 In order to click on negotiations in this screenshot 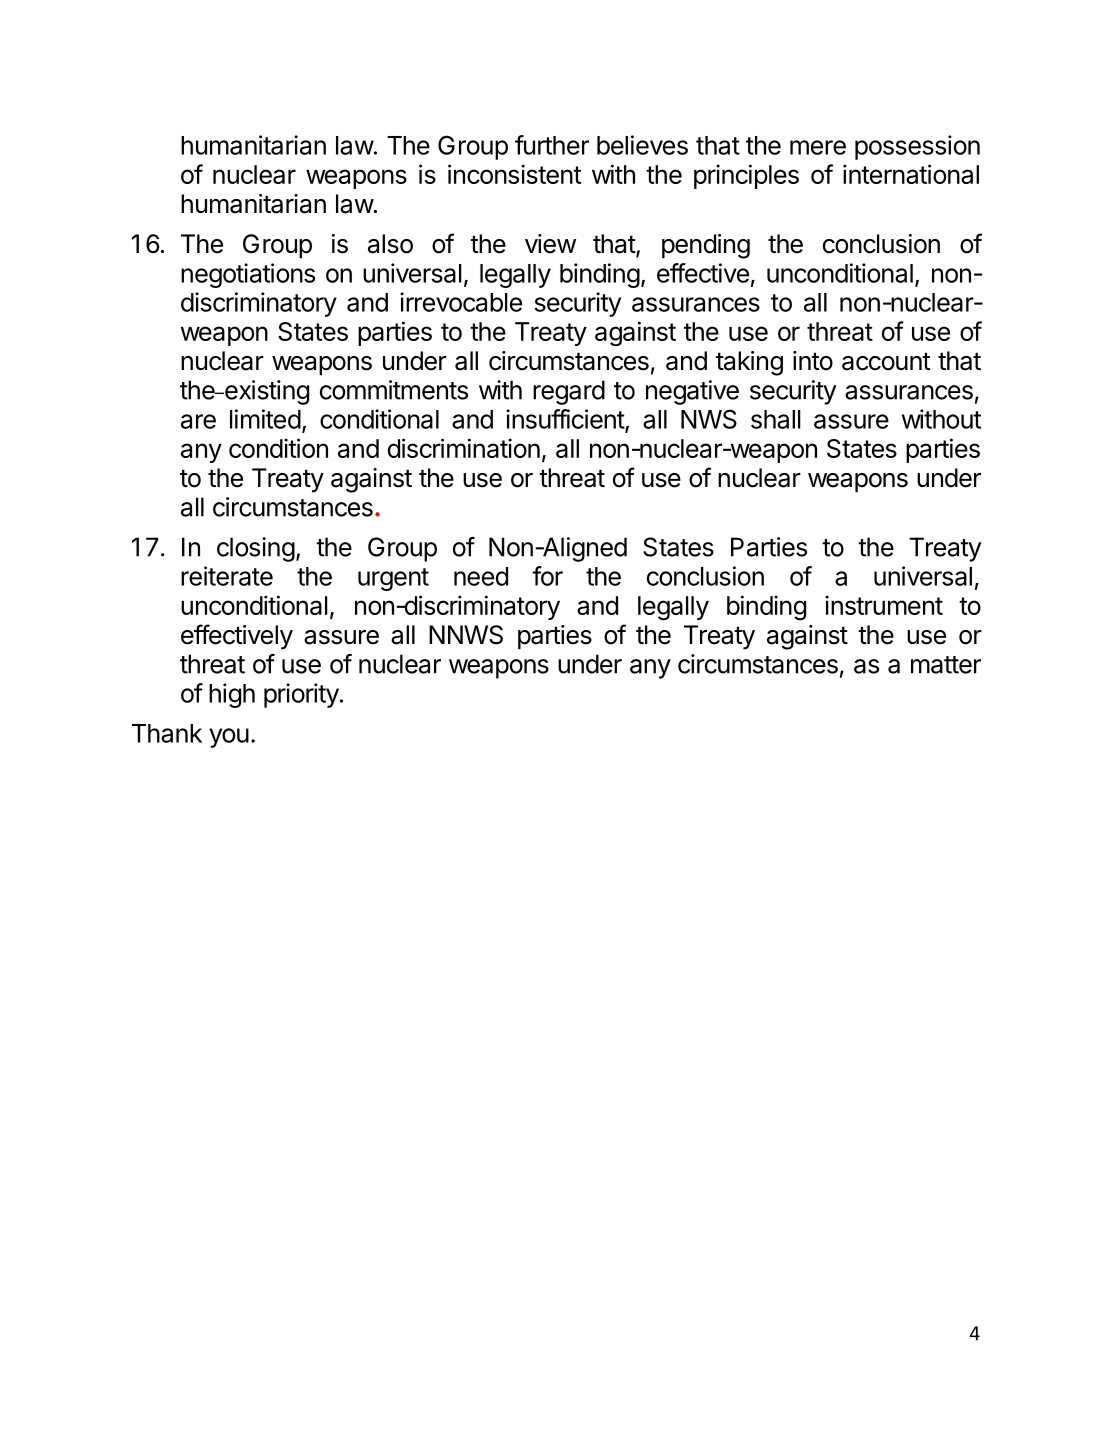, I will do `click(248, 275)`.
